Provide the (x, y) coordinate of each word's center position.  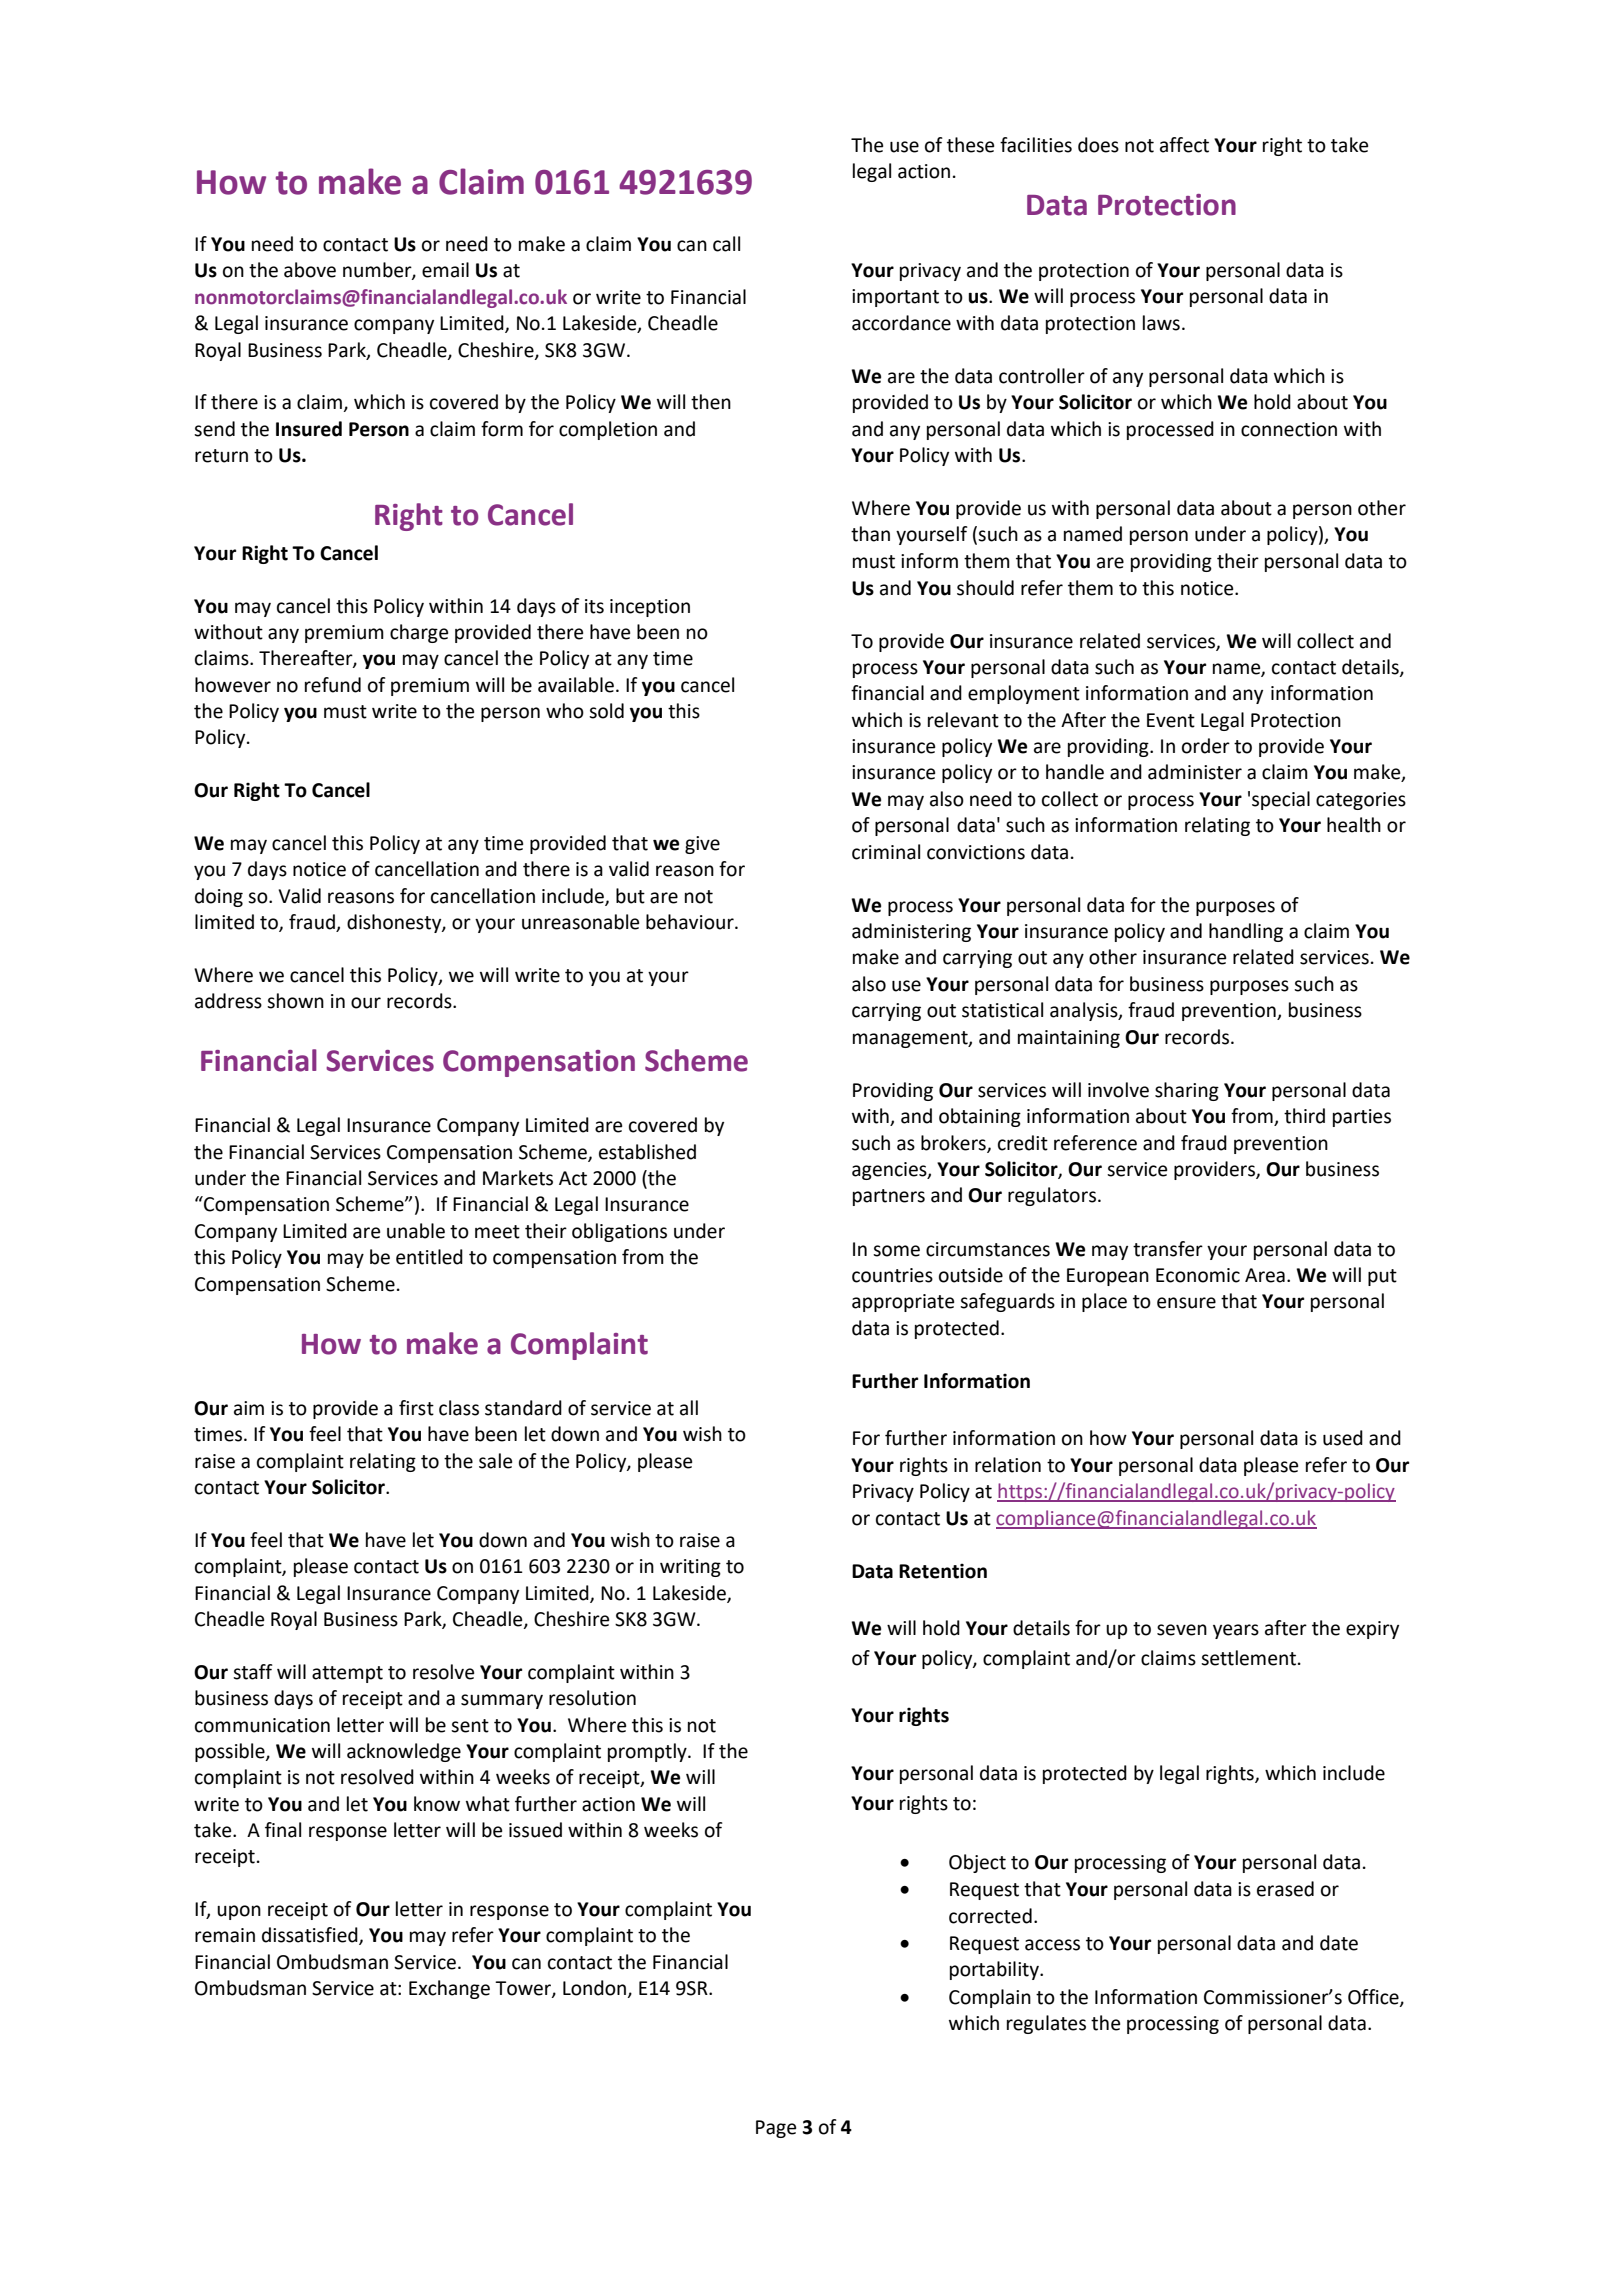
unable (416, 1231)
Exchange (449, 1989)
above (310, 270)
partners (889, 1197)
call (726, 244)
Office (1374, 1998)
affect (1184, 145)
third (1304, 1116)
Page (776, 2129)
